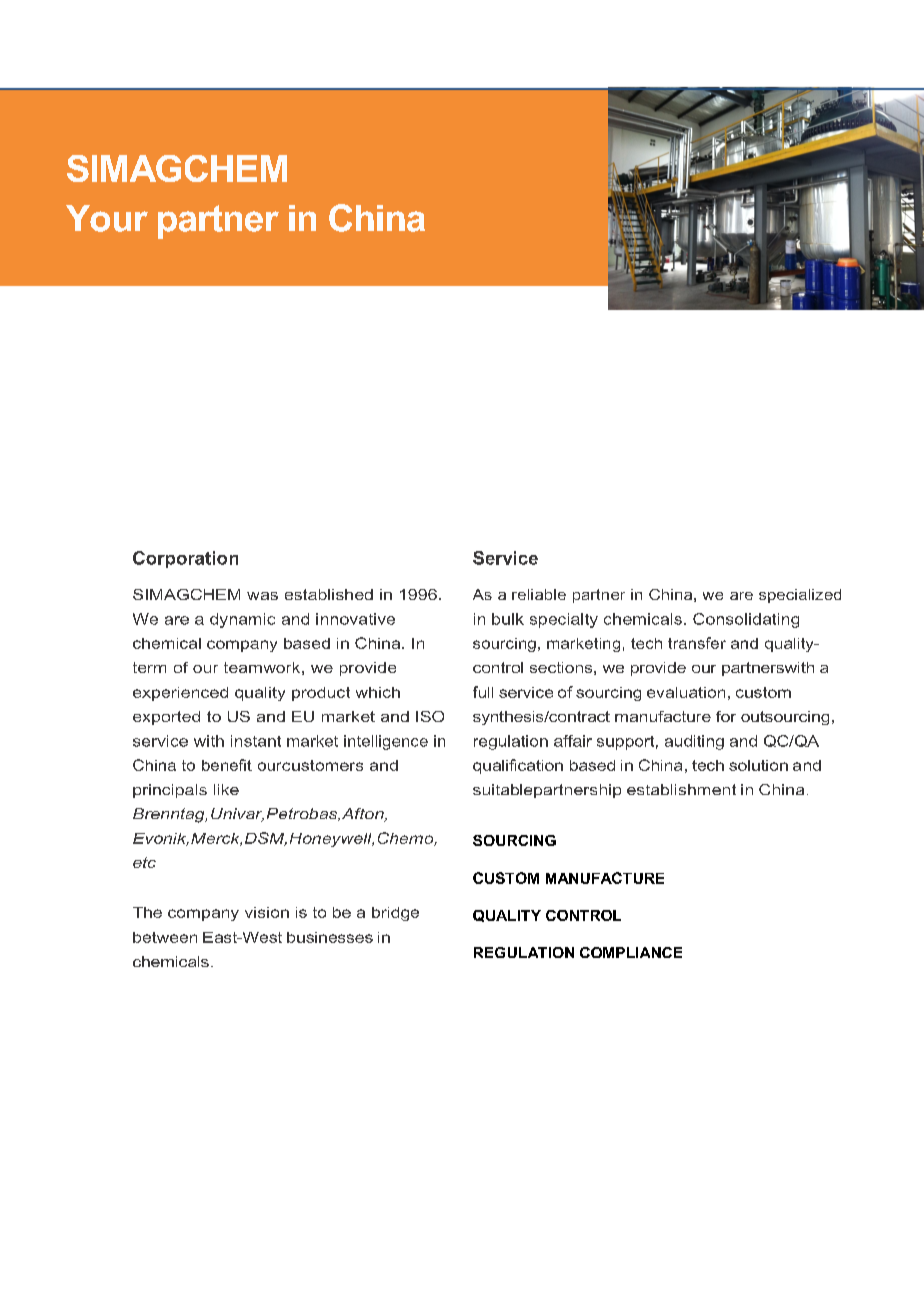 The image size is (924, 1308). What do you see at coordinates (539, 594) in the page?
I see `reliable` at bounding box center [539, 594].
